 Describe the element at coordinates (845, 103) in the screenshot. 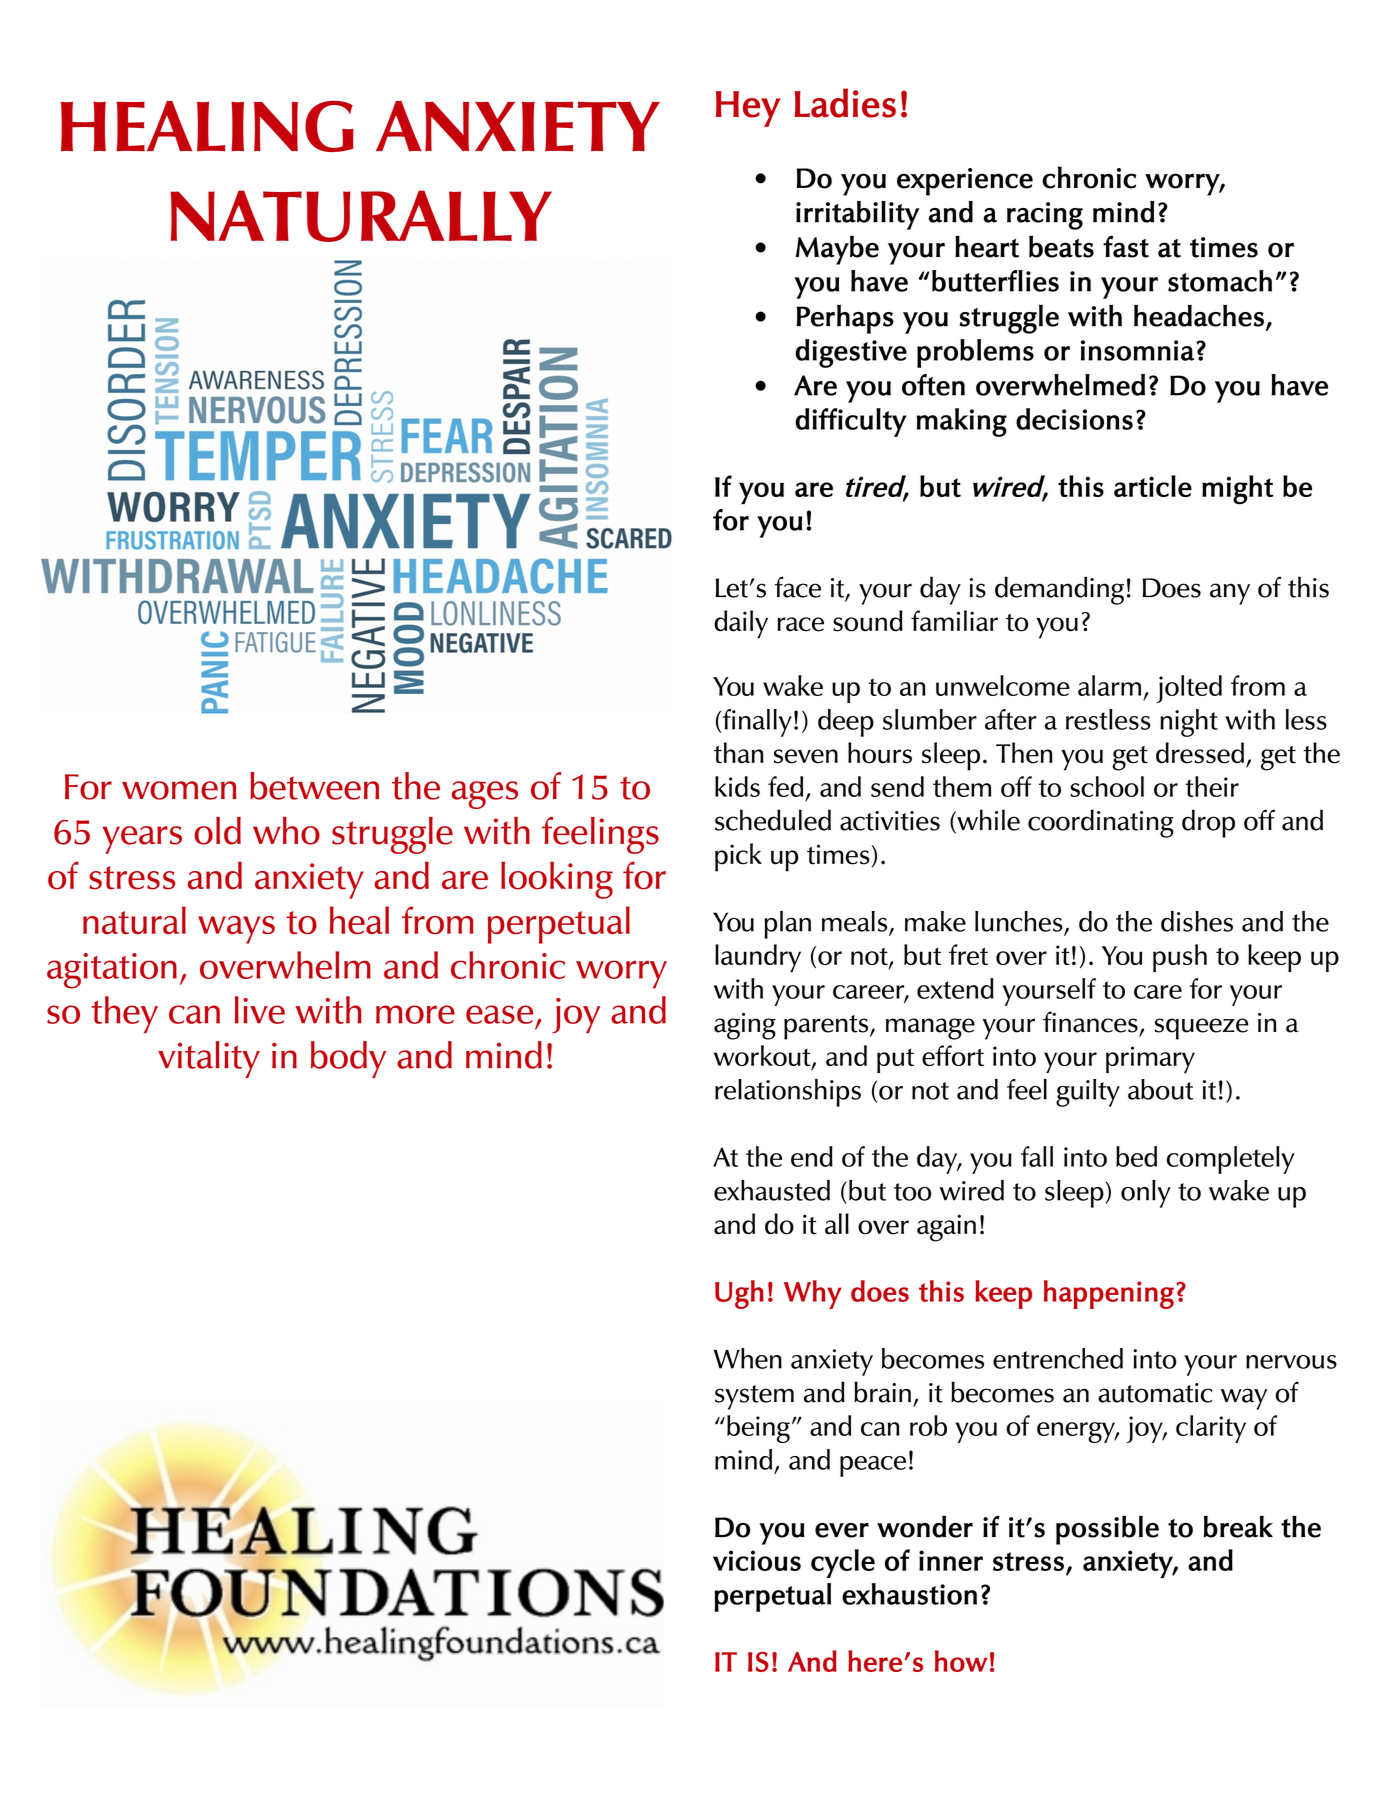

I see `Ladies` at that location.
